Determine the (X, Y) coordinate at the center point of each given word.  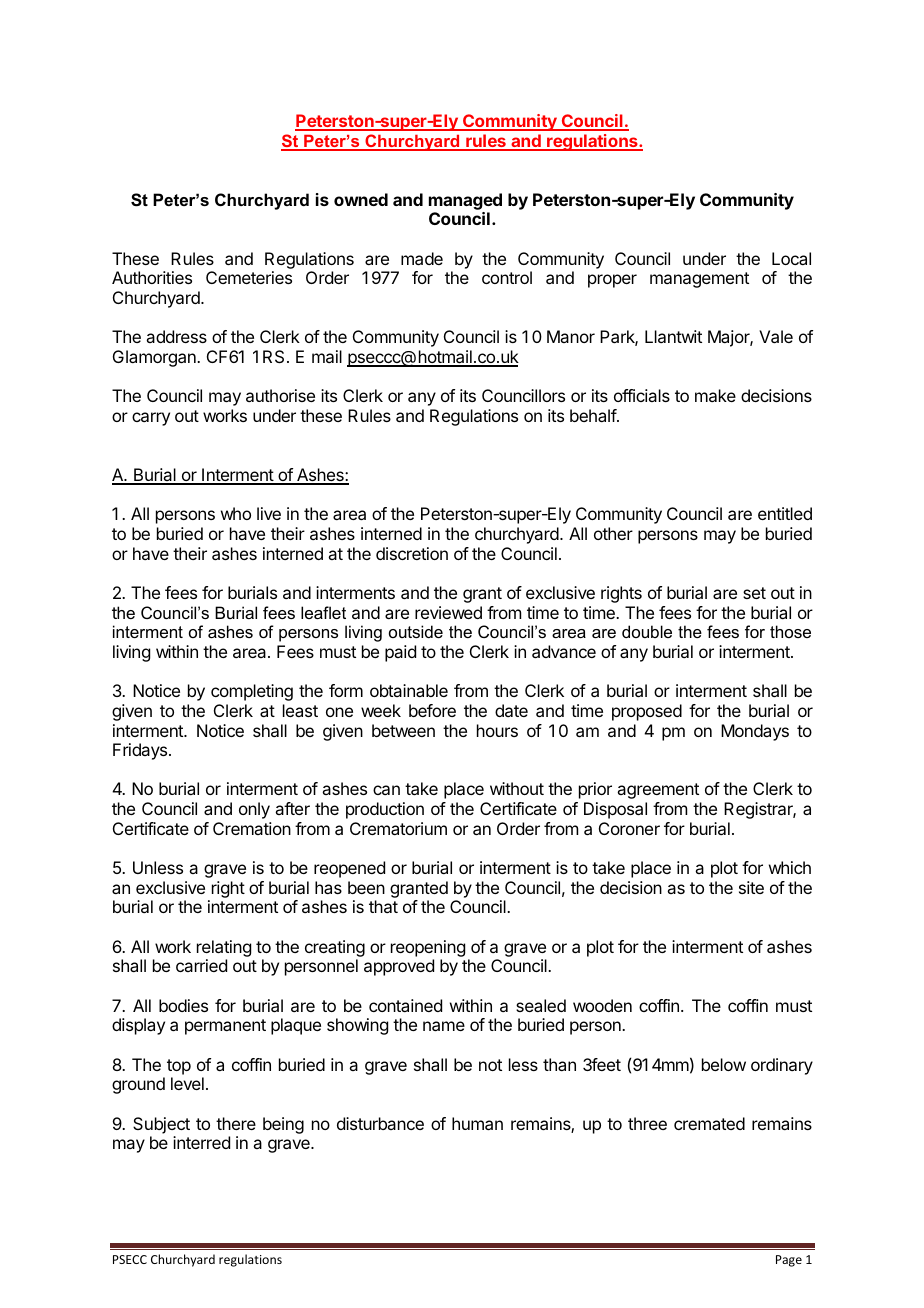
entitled (785, 513)
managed (465, 201)
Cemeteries (249, 277)
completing (252, 692)
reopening (428, 948)
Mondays (755, 732)
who (236, 513)
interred (201, 1142)
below (724, 1064)
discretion (412, 553)
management (699, 280)
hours (497, 730)
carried (201, 965)
